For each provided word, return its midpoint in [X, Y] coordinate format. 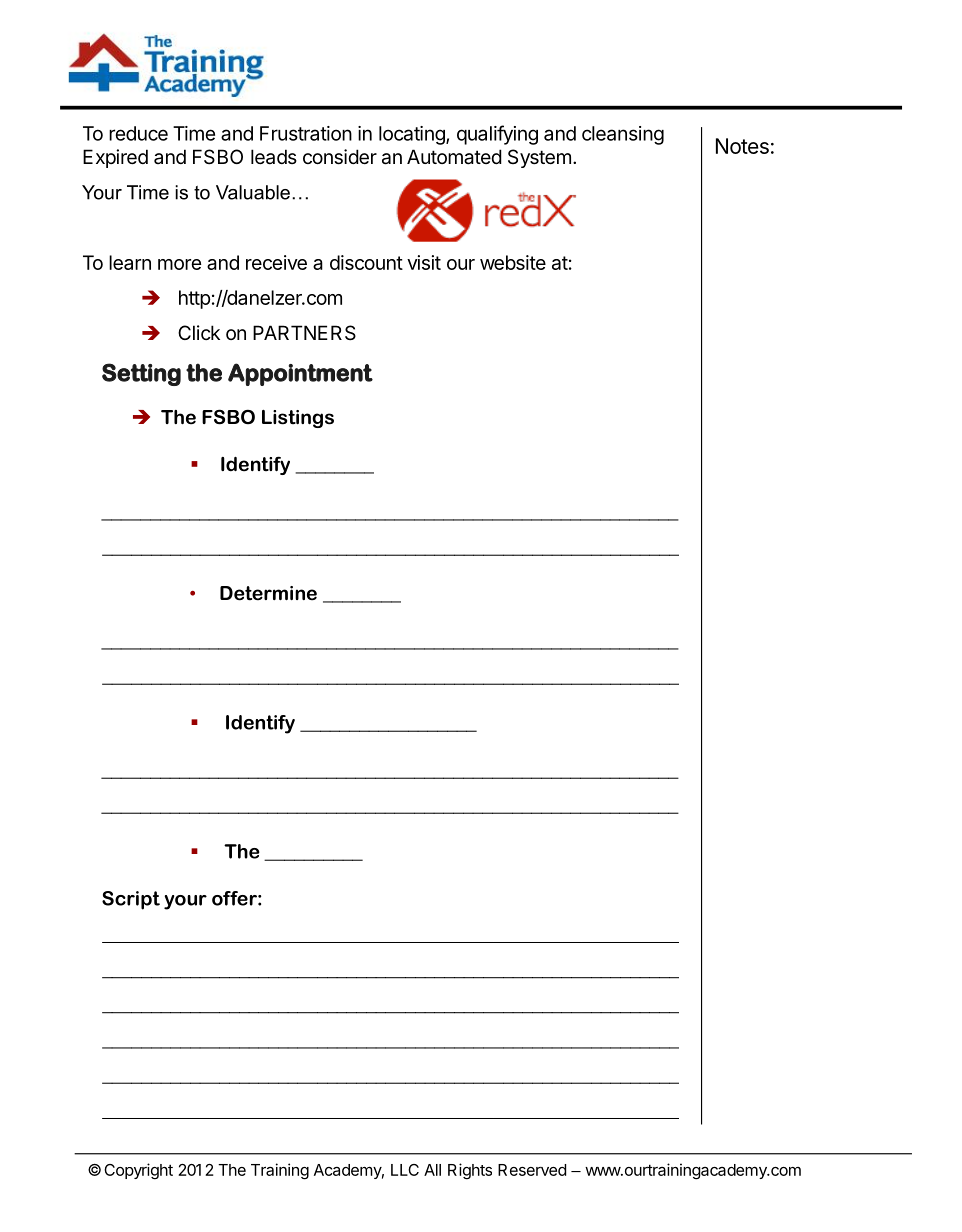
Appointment [300, 374]
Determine [268, 593]
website [513, 262]
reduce [138, 133]
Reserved [532, 1170]
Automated [454, 157]
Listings [298, 419]
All [432, 1170]
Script [131, 900]
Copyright [138, 1171]
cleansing [623, 135]
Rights [470, 1171]
